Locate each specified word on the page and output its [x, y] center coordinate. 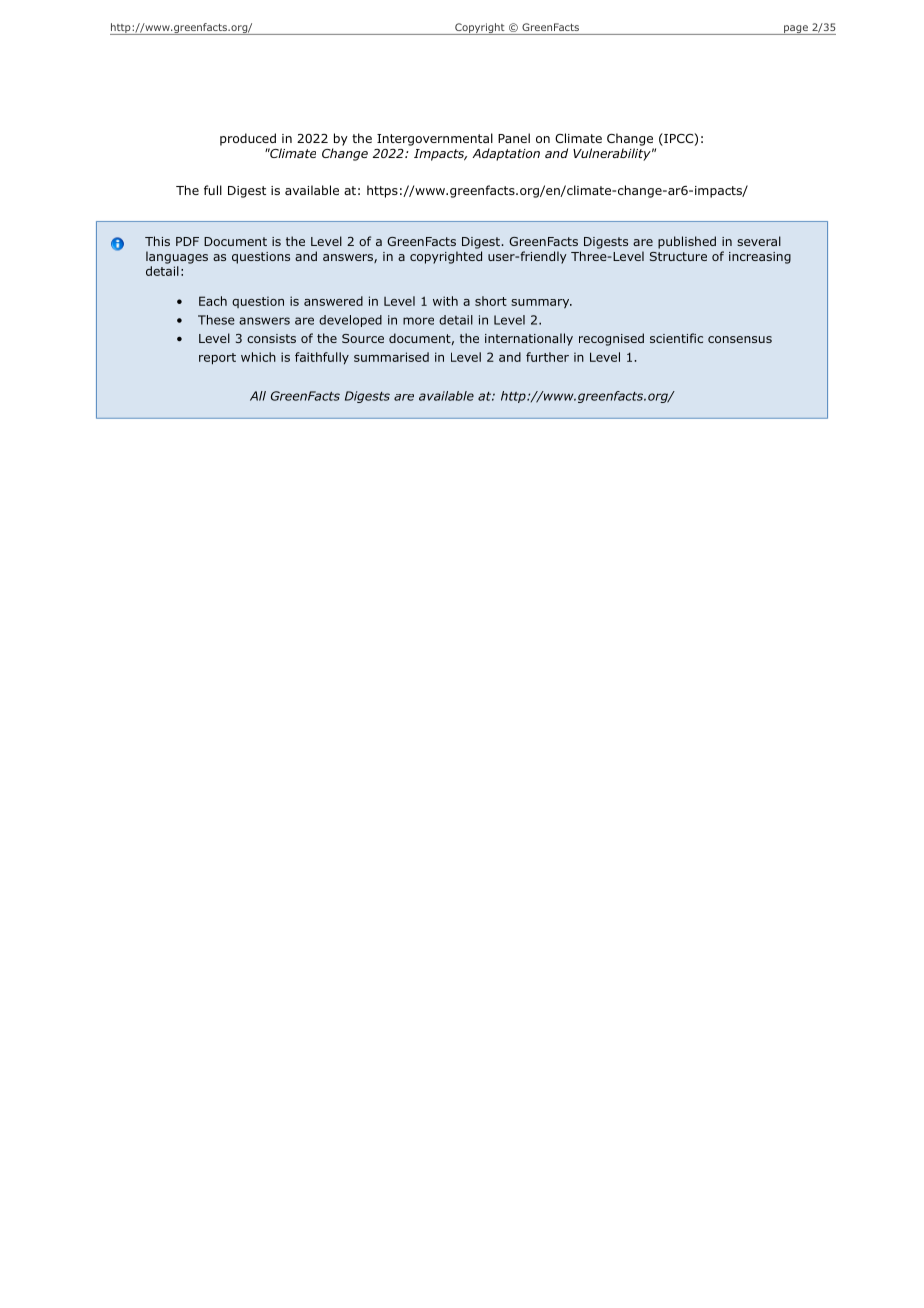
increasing [760, 258]
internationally [529, 339]
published [687, 242]
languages [177, 257]
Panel [514, 138]
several [759, 241]
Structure [678, 256]
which [258, 357]
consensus [740, 339]
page [796, 30]
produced [248, 139]
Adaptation [506, 154]
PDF [187, 241]
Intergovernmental [435, 139]
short [491, 301]
